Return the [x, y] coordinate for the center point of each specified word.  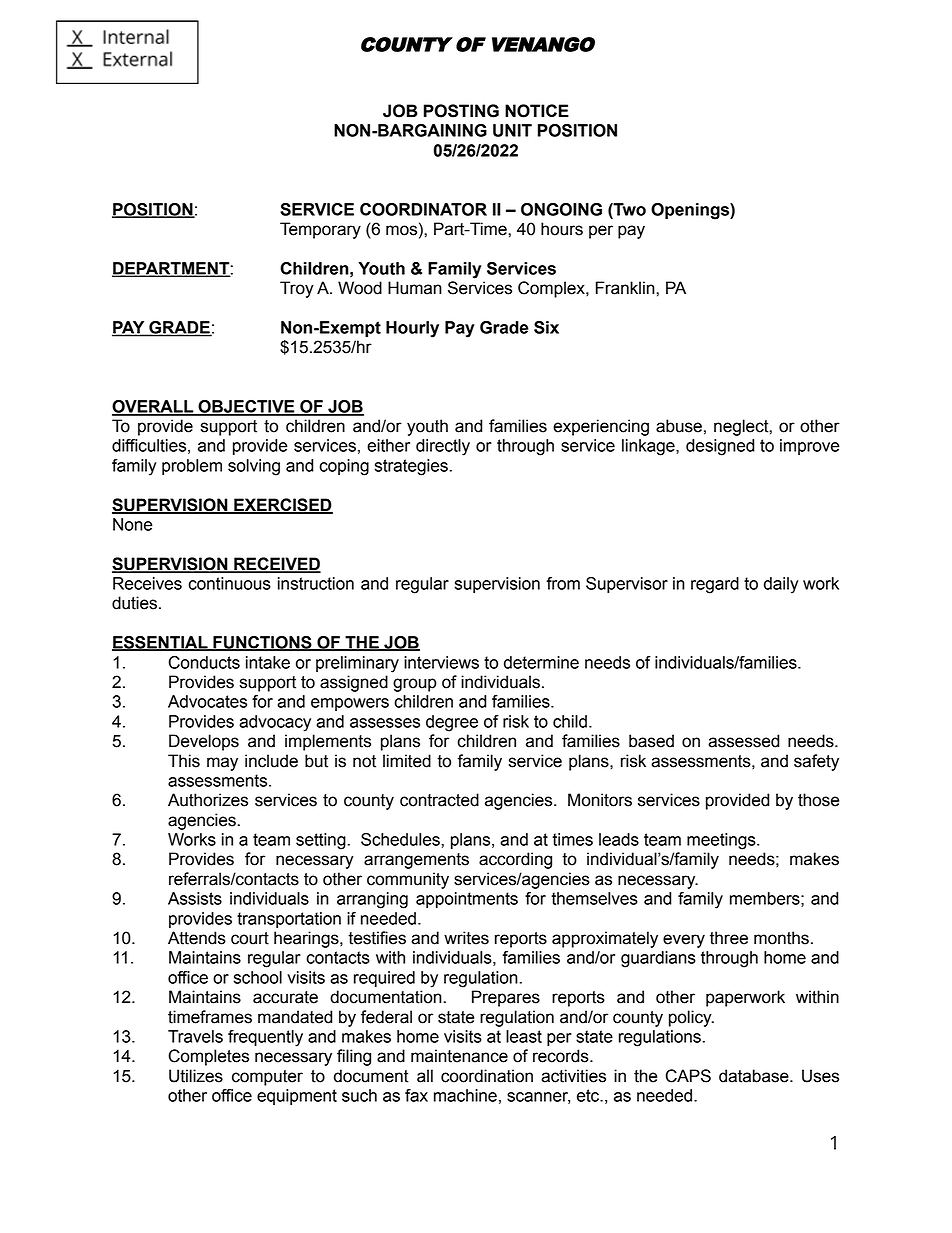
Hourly [412, 329]
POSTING [461, 111]
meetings [722, 841]
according [515, 860]
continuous [229, 583]
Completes [208, 1057]
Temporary [320, 230]
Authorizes [208, 800]
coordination [487, 1076]
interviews [441, 662]
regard [715, 585]
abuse [679, 426]
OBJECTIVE [246, 407]
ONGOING [561, 209]
